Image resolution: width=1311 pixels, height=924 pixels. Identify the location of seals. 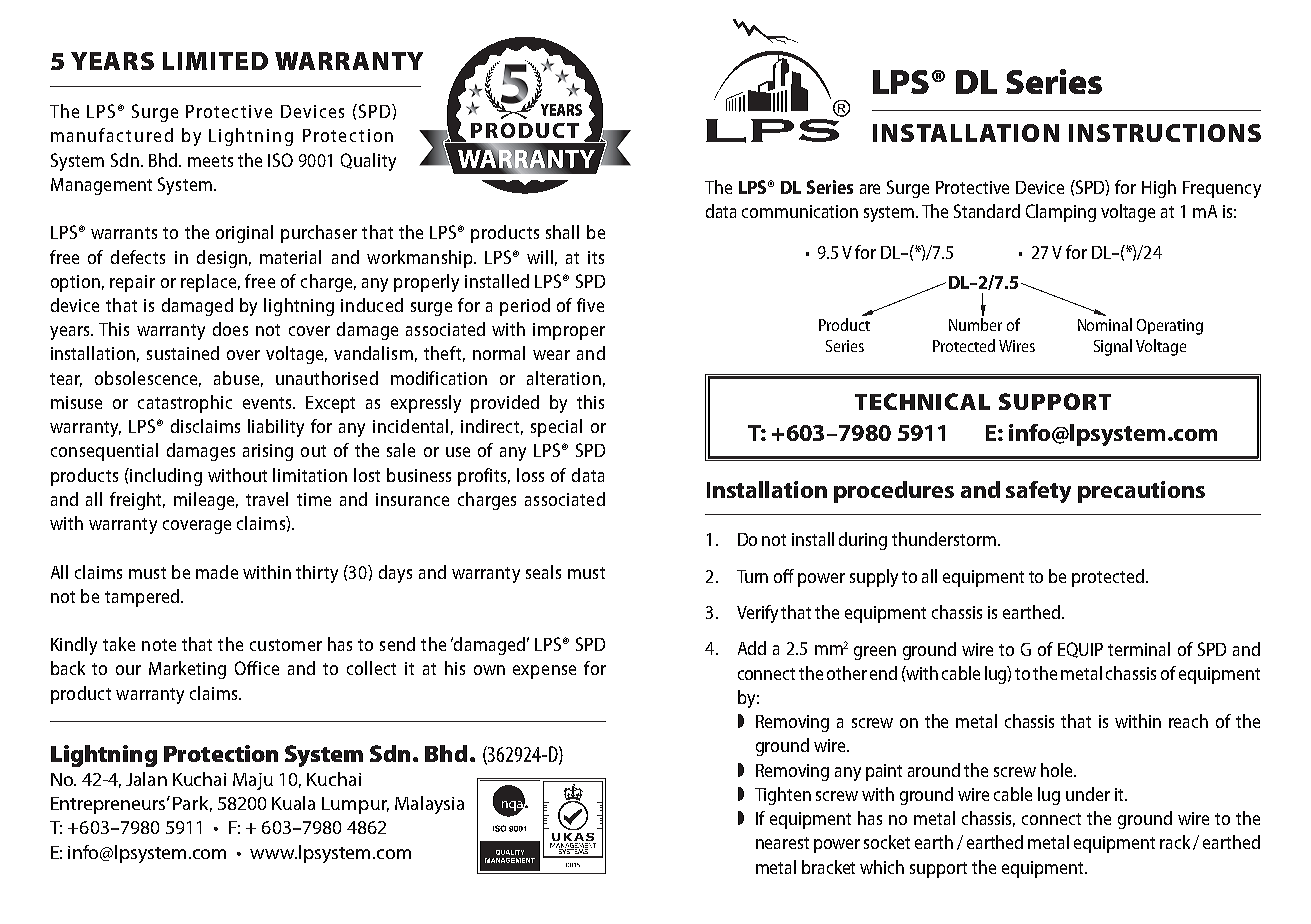
(543, 572).
